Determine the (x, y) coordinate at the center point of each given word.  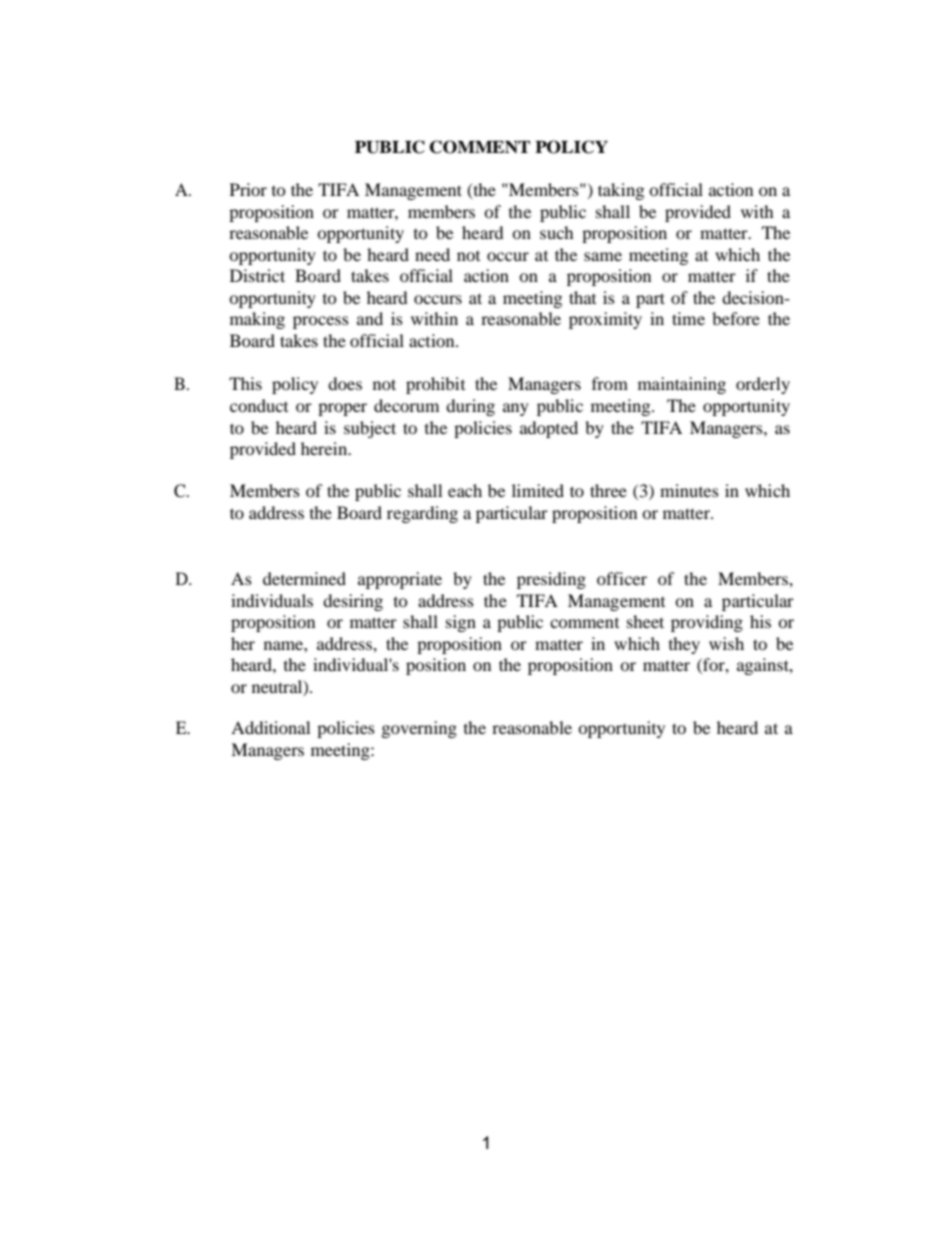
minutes (689, 490)
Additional (270, 727)
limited (538, 490)
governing (419, 729)
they (684, 645)
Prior (248, 189)
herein (325, 448)
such (557, 232)
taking (621, 191)
